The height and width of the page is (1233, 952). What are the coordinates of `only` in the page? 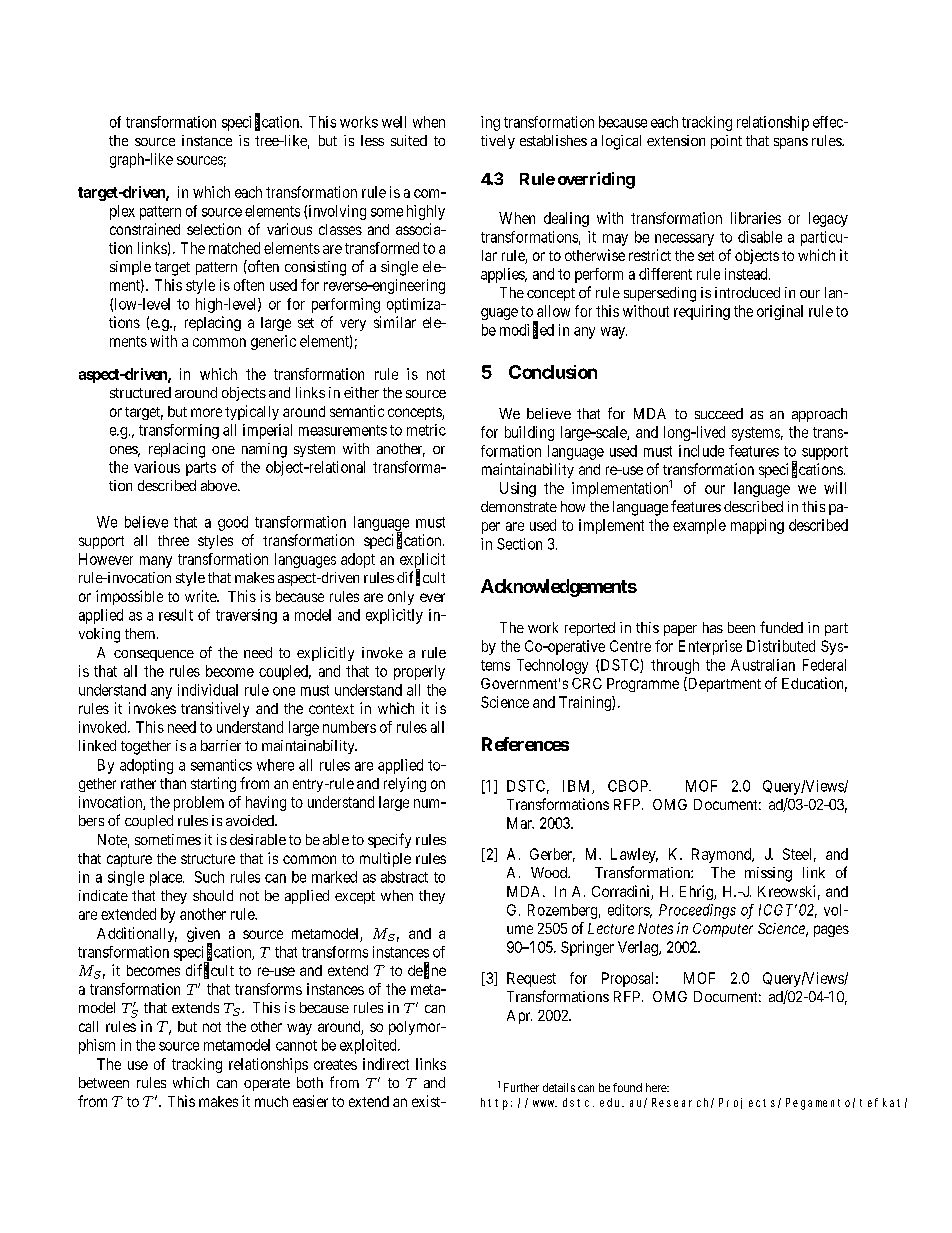 It's located at (401, 598).
